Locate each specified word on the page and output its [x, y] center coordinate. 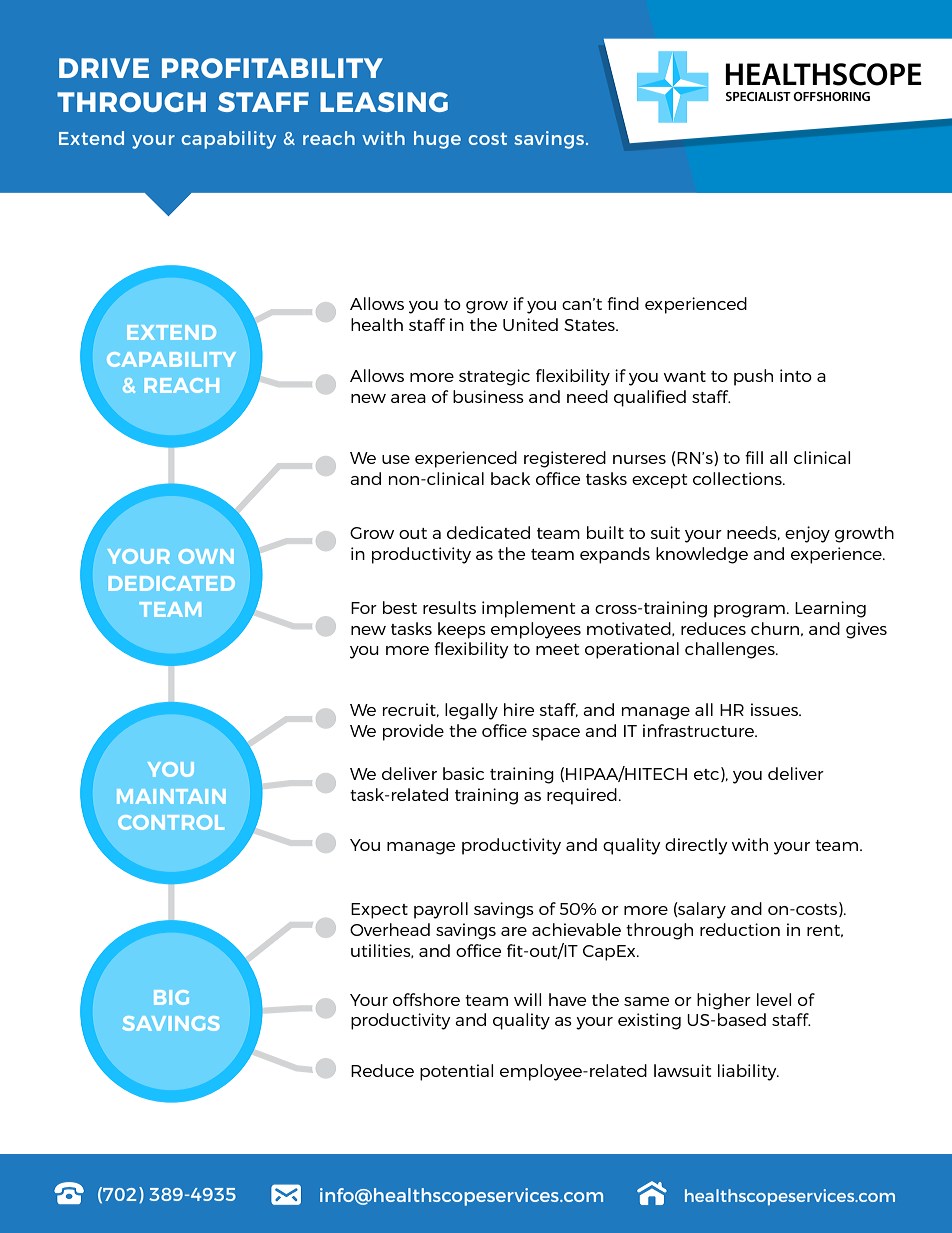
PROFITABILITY [272, 68]
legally [471, 711]
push [753, 377]
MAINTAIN [171, 796]
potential [456, 1072]
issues [776, 709]
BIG [171, 997]
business [488, 396]
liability [748, 1072]
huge [437, 140]
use [396, 459]
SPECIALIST [758, 96]
